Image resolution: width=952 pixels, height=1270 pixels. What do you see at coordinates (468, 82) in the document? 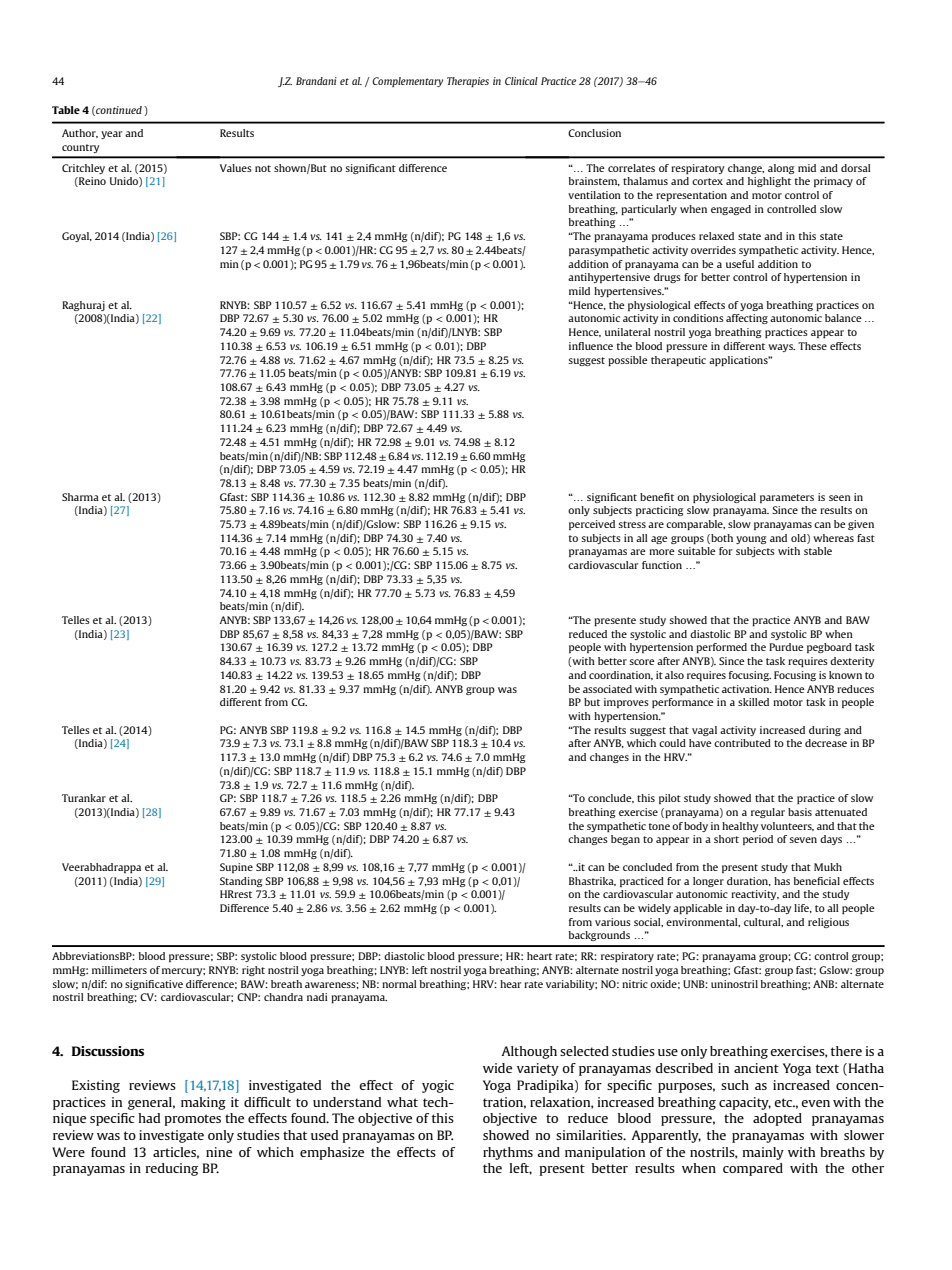
I see `Therapies` at bounding box center [468, 82].
